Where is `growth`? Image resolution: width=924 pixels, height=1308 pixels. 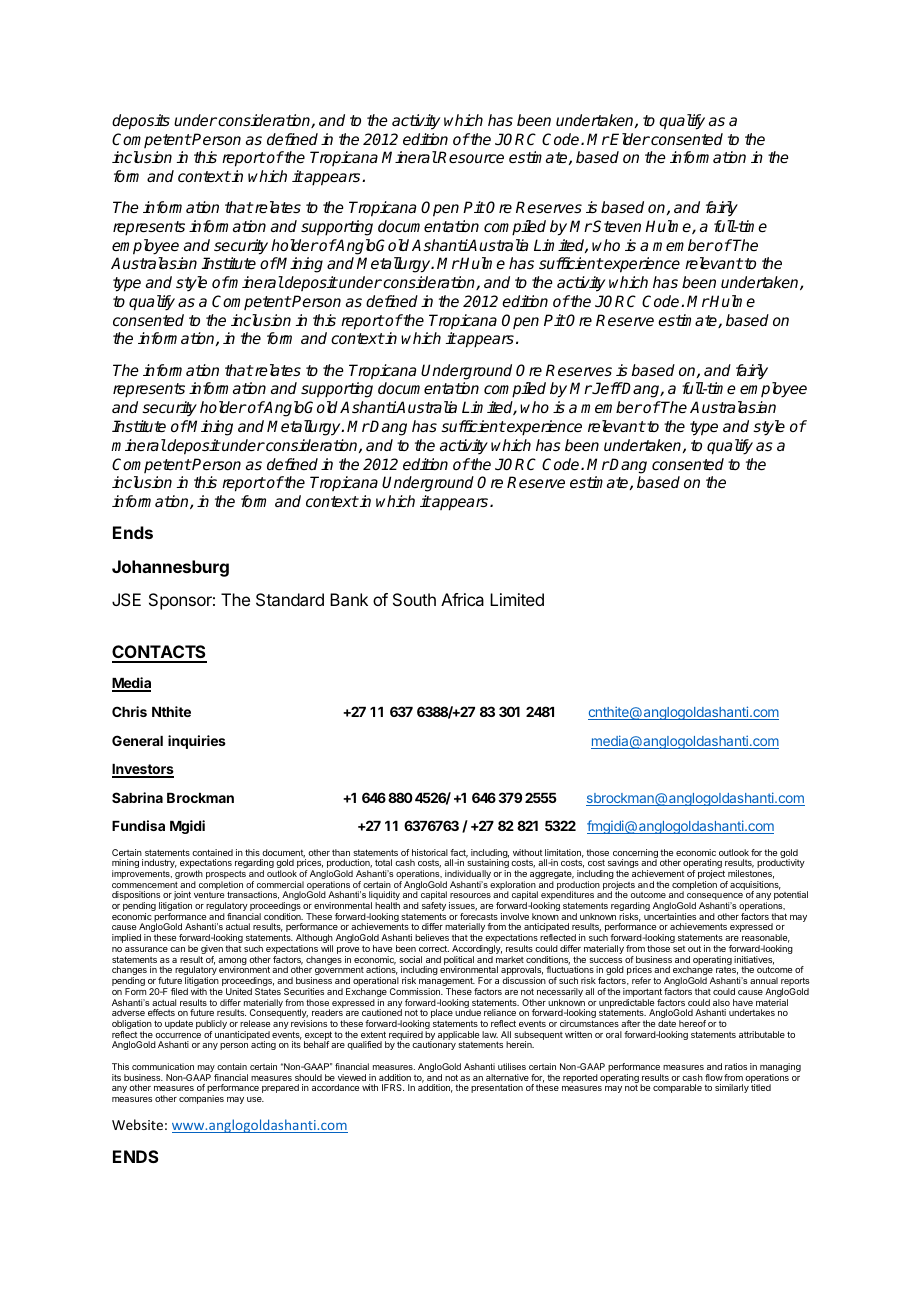
growth is located at coordinates (189, 876).
